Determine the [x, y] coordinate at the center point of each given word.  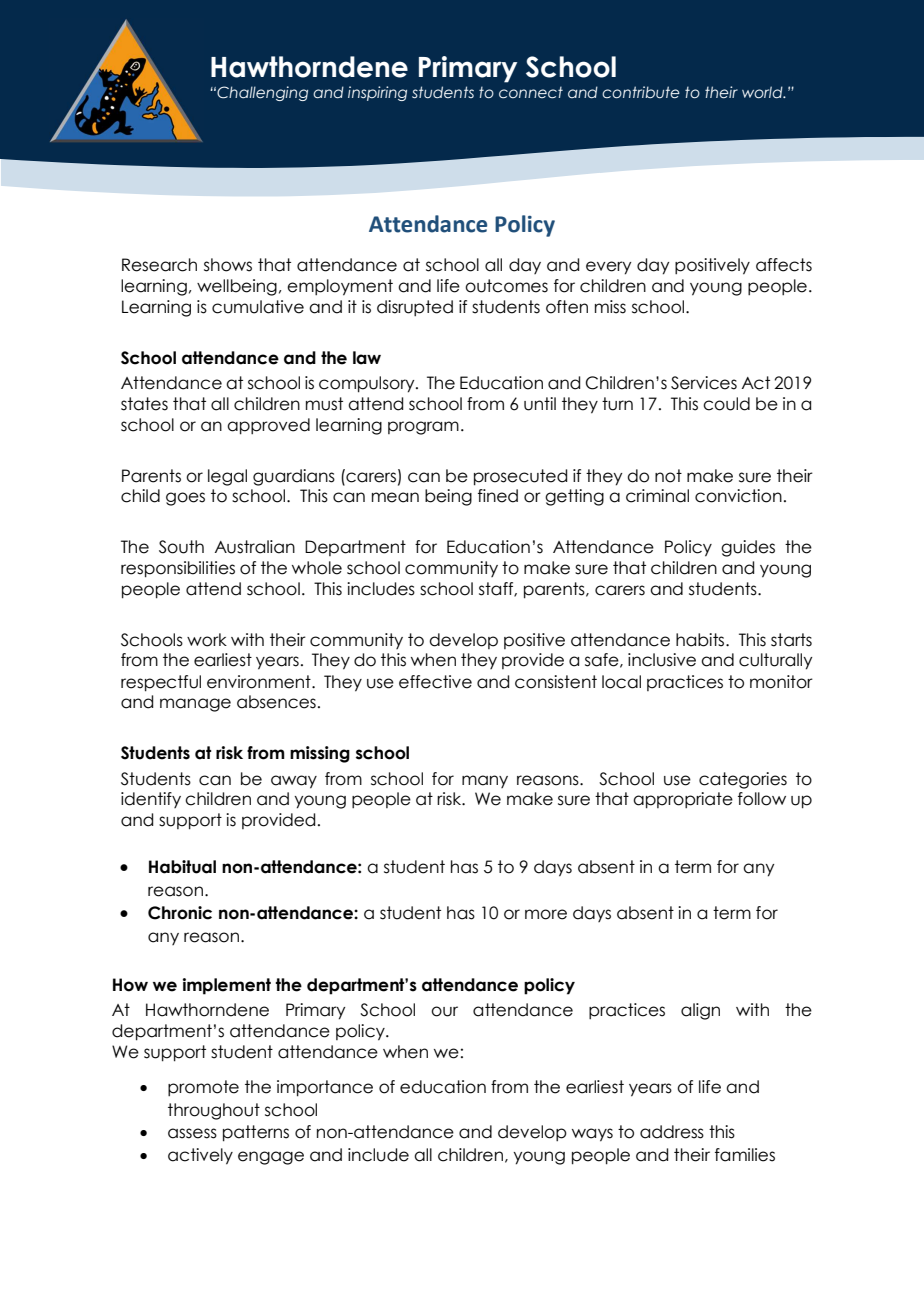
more [546, 914]
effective [435, 682]
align [700, 1011]
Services [704, 383]
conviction [738, 496]
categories [743, 780]
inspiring [377, 93]
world [763, 92]
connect [531, 92]
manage [195, 705]
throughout [214, 1111]
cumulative [258, 307]
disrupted [415, 308]
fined [498, 496]
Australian [255, 547]
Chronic [180, 913]
